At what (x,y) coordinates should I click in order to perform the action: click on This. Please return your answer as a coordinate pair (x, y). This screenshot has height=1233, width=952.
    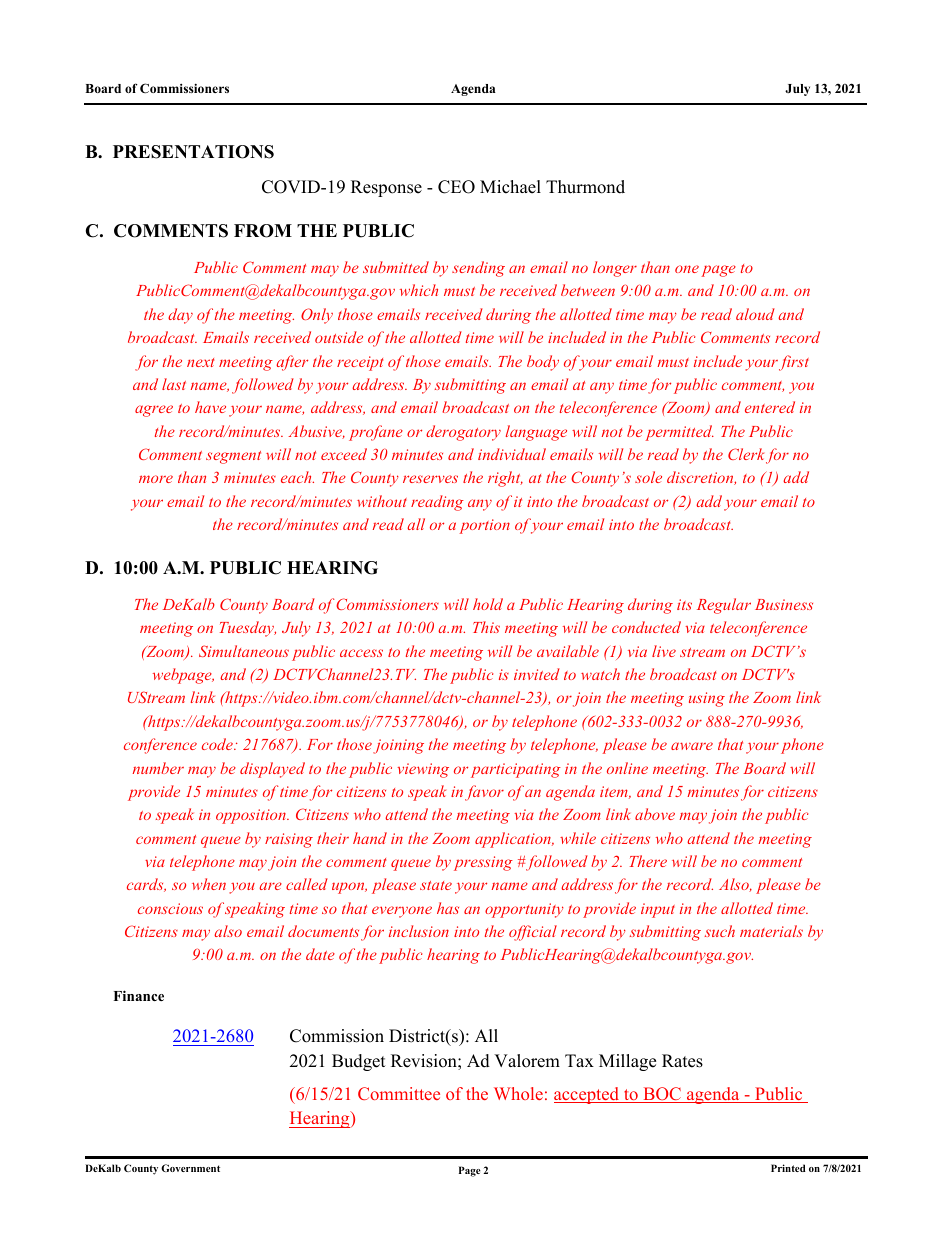
    Looking at the image, I should click on (486, 627).
